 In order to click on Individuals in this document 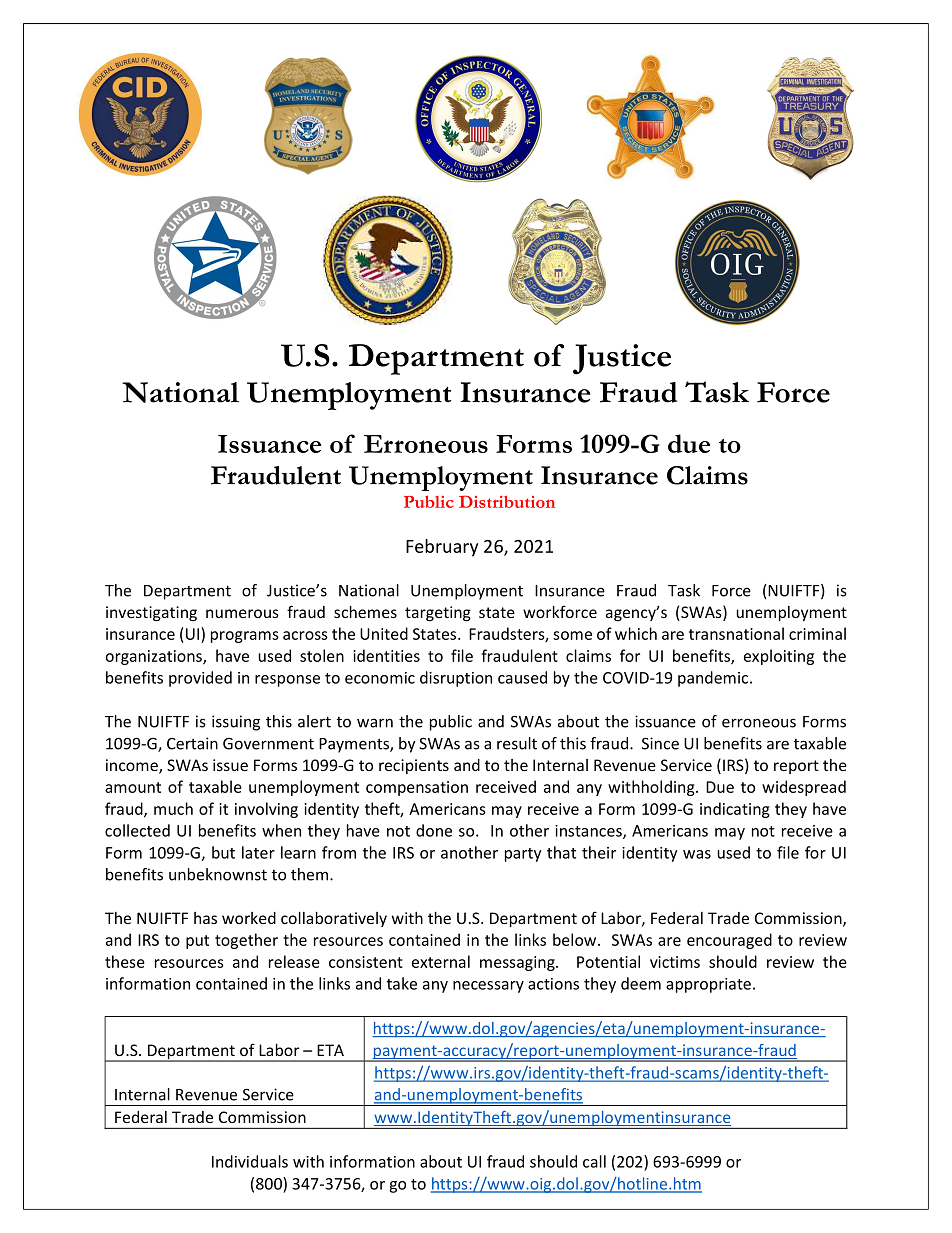, I will do `click(250, 1161)`.
